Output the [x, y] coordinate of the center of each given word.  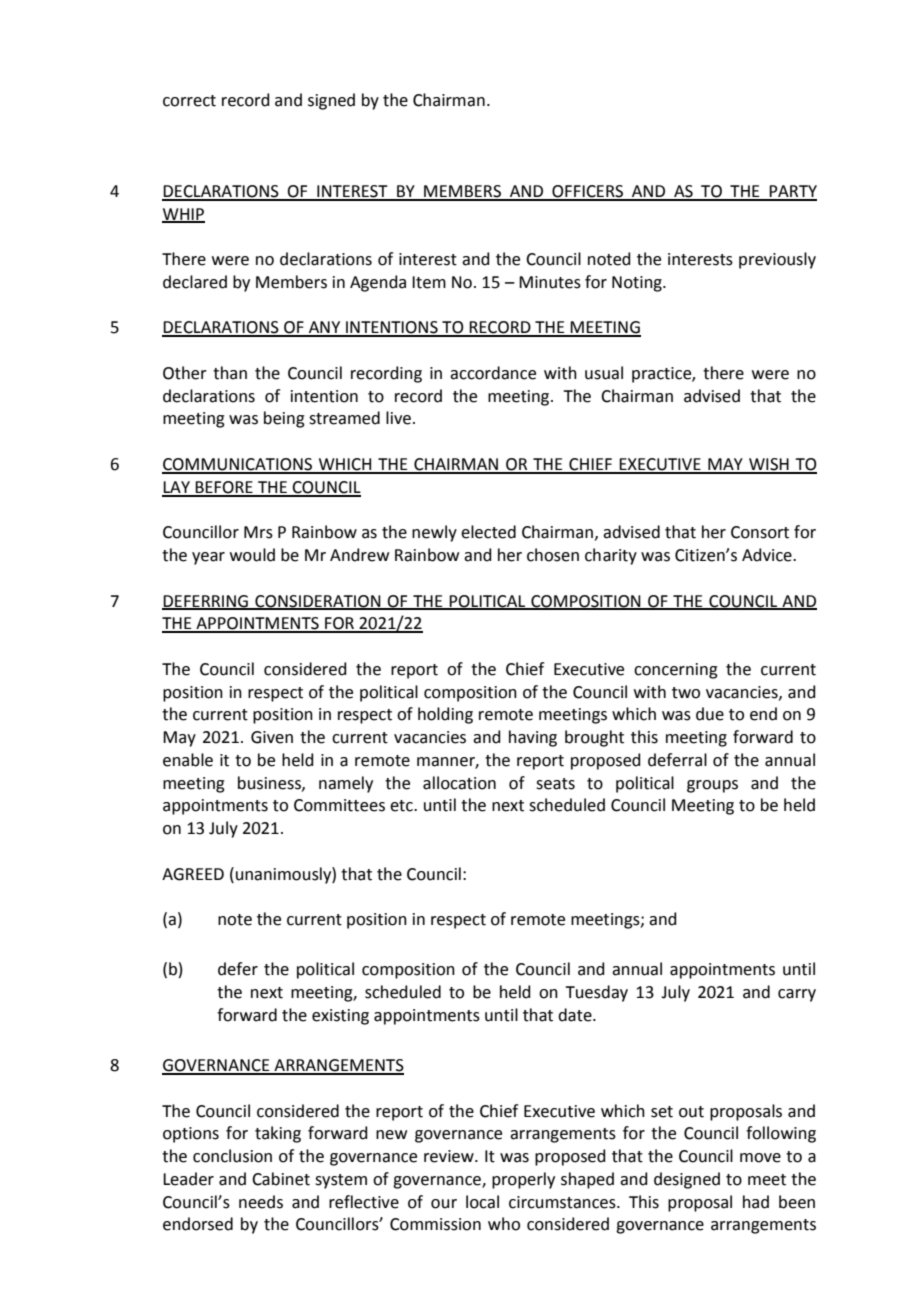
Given [272, 737]
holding [445, 715]
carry [797, 995]
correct [189, 101]
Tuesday [596, 993]
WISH [769, 465]
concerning [676, 671]
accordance [493, 373]
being [284, 419]
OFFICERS [587, 192]
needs [261, 1202]
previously [777, 260]
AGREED [193, 874]
